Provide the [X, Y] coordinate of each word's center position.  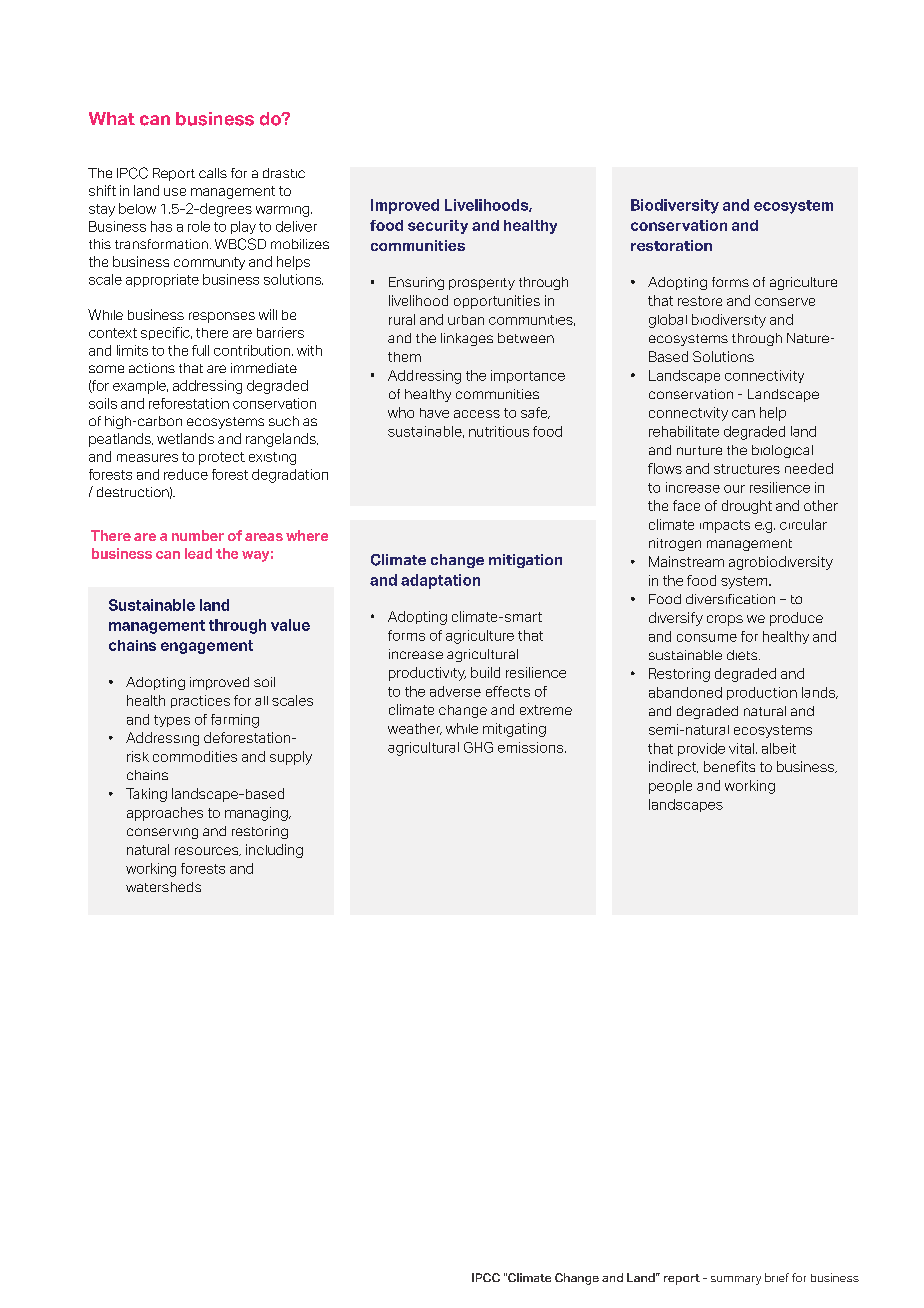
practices [200, 701]
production [762, 693]
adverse [455, 691]
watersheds [163, 887]
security [438, 227]
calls [213, 173]
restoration [671, 245]
